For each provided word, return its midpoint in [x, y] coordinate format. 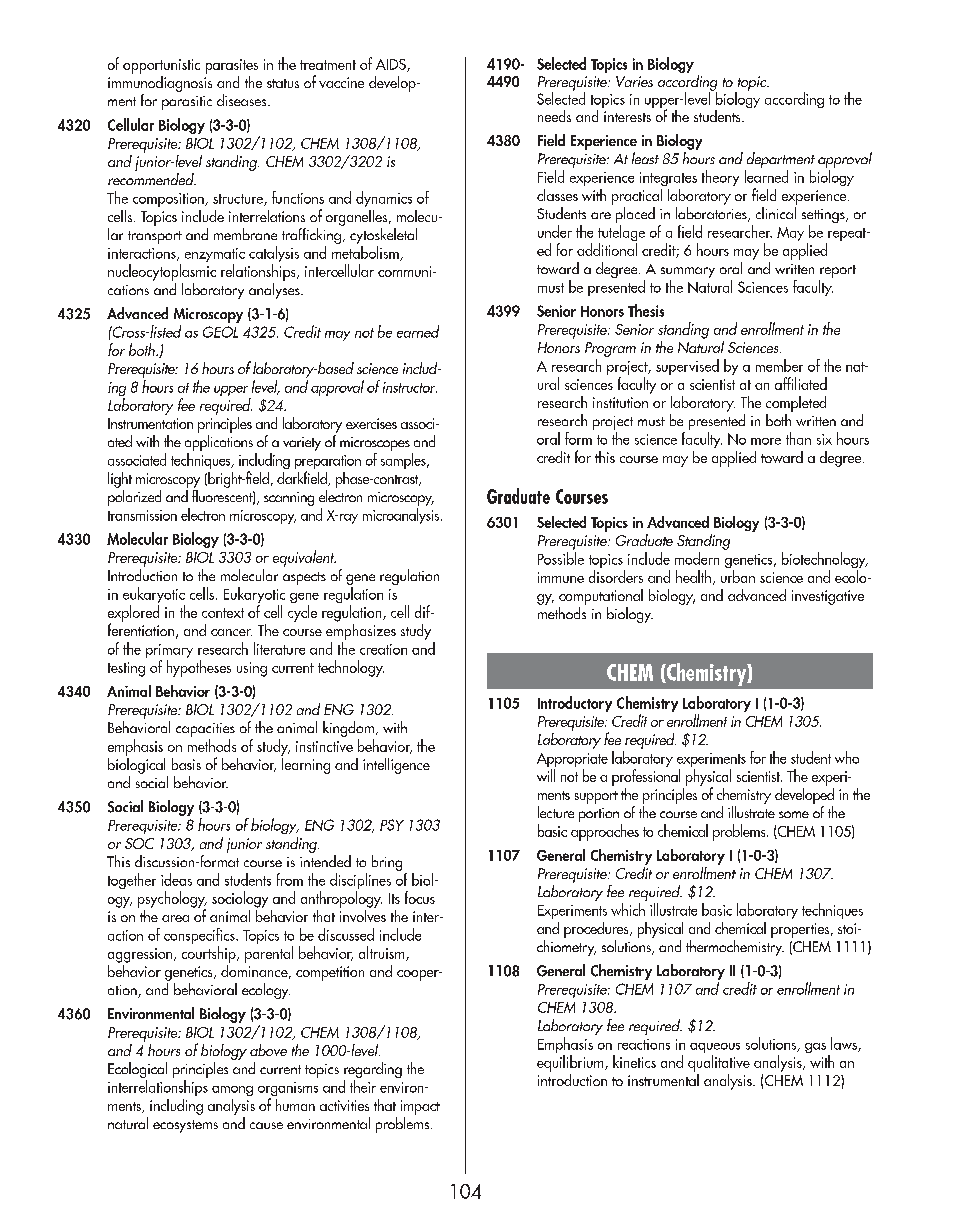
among [232, 1091]
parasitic [187, 103]
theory [720, 178]
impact [420, 1107]
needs [554, 116]
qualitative [719, 1063]
